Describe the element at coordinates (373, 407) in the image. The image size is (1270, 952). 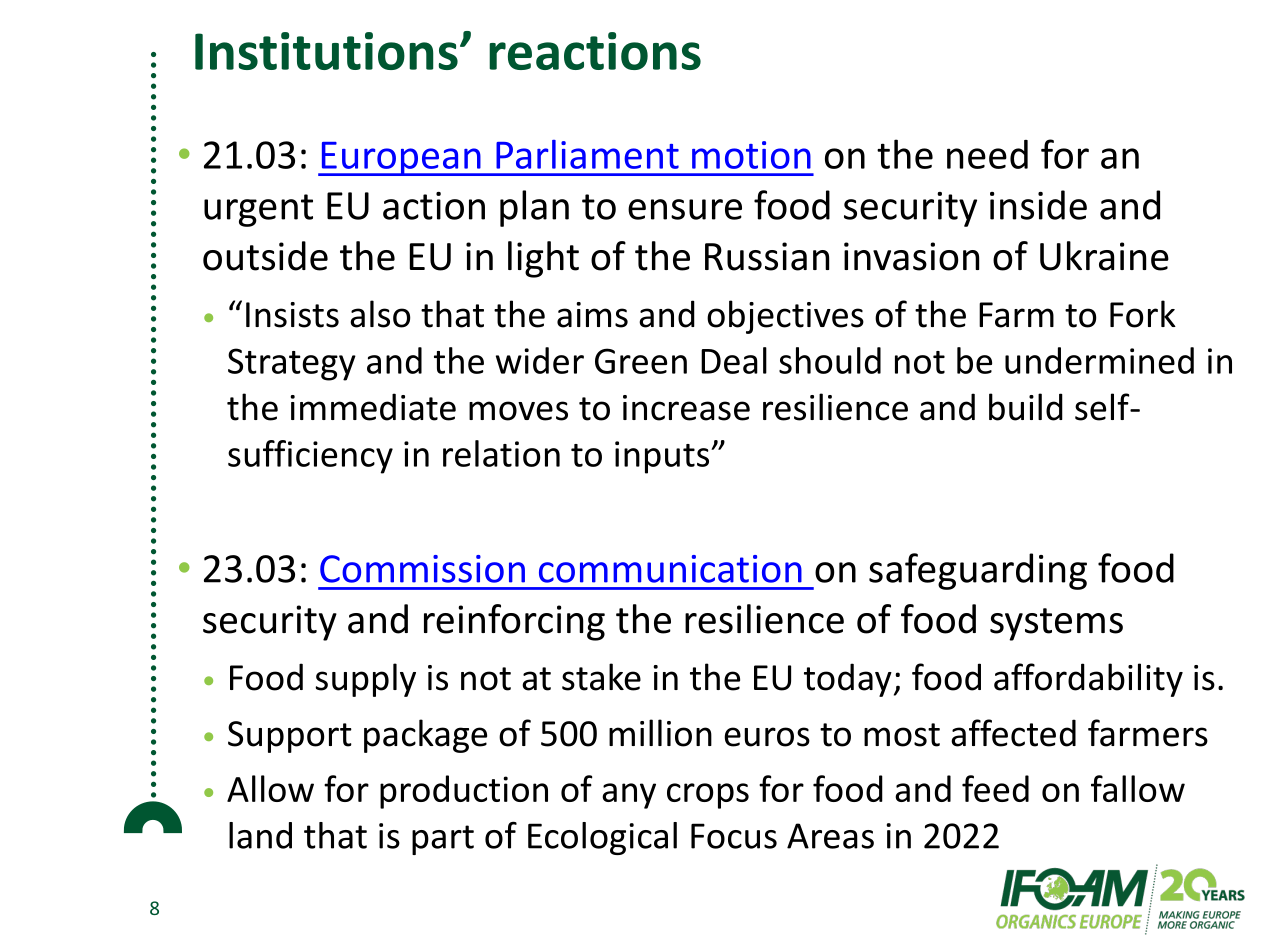
I see `immediate` at that location.
